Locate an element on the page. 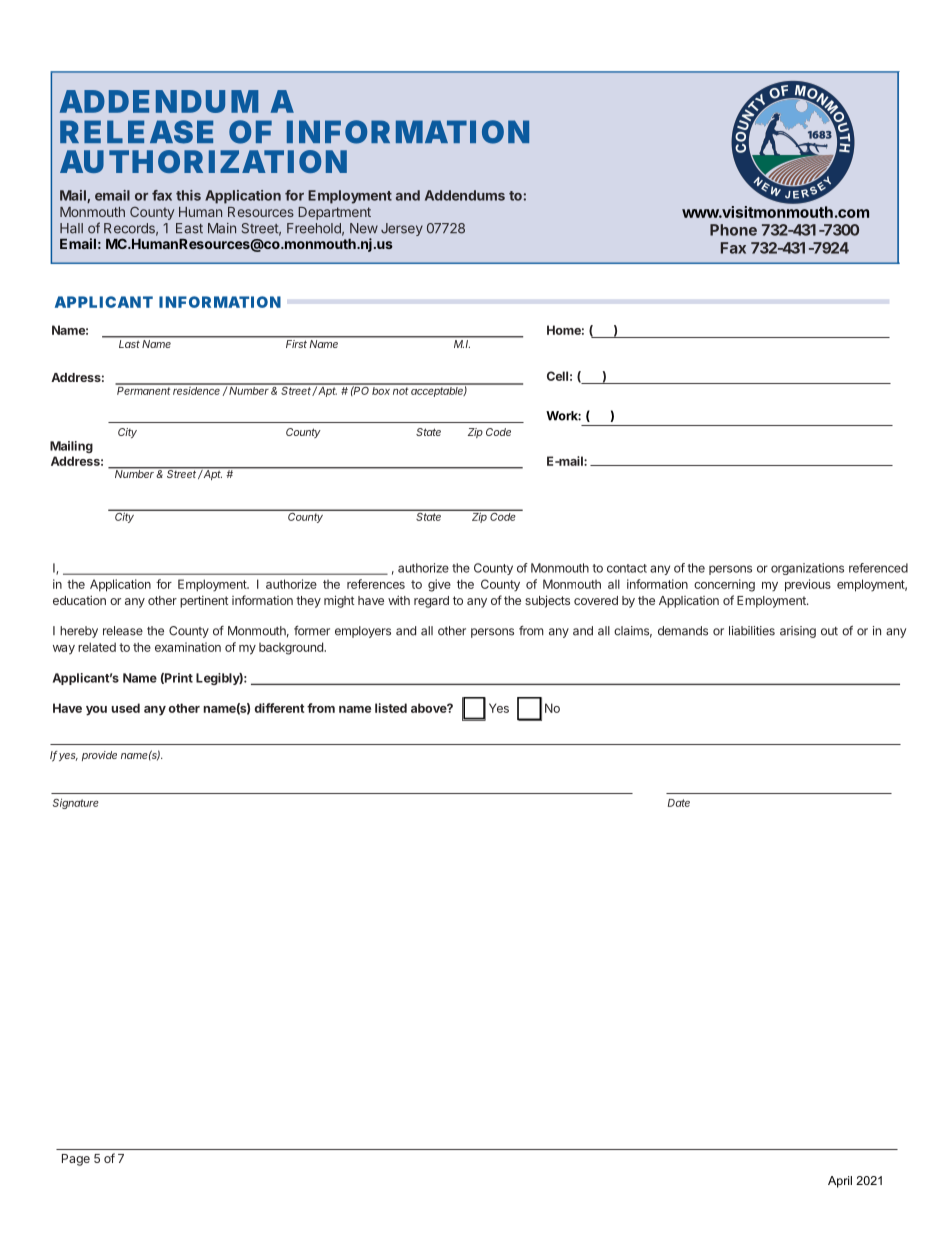 The width and height of the document is (952, 1233). box is located at coordinates (381, 389).
